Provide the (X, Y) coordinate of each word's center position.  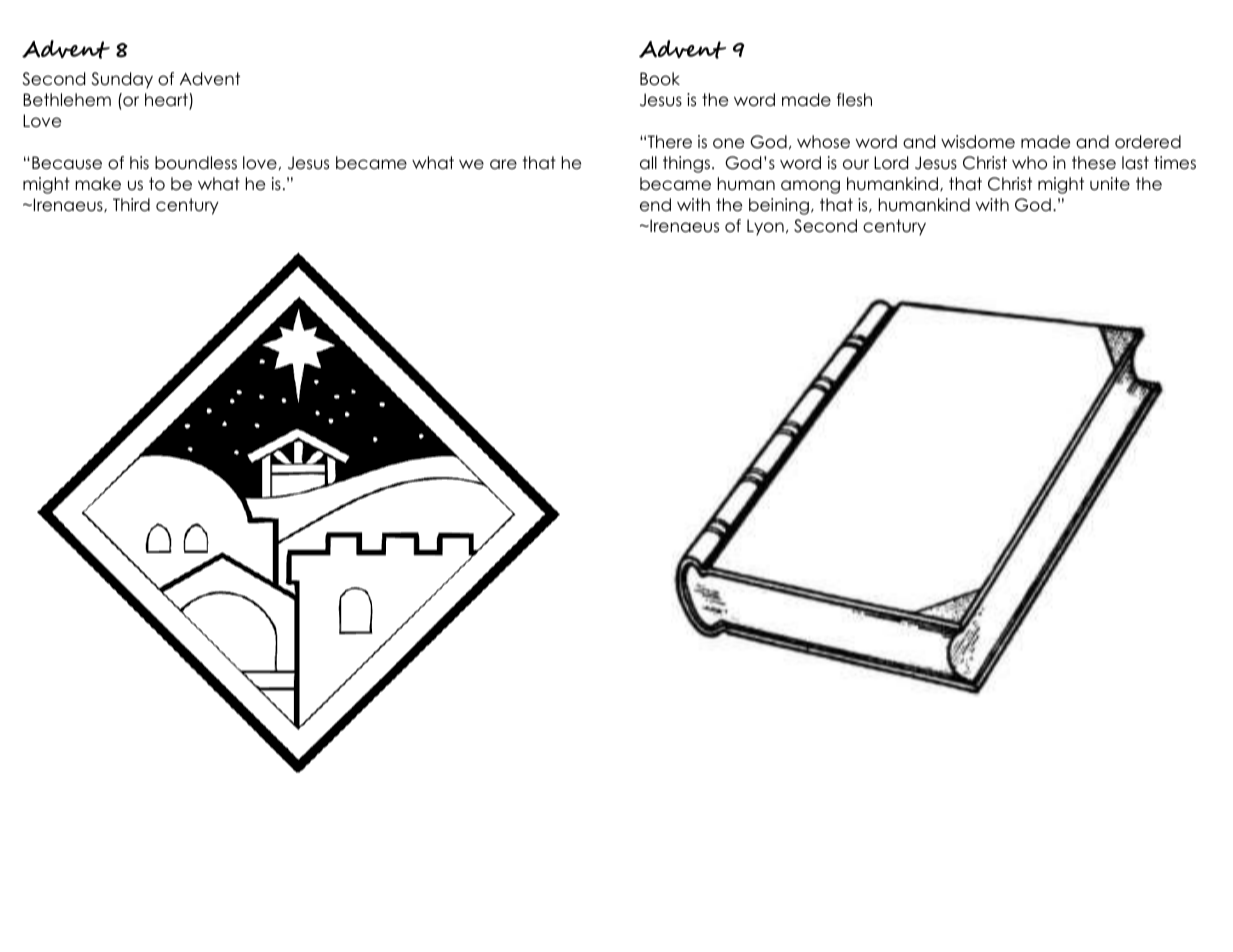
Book (660, 79)
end (655, 205)
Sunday (122, 80)
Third (131, 205)
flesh (854, 100)
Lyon (765, 227)
